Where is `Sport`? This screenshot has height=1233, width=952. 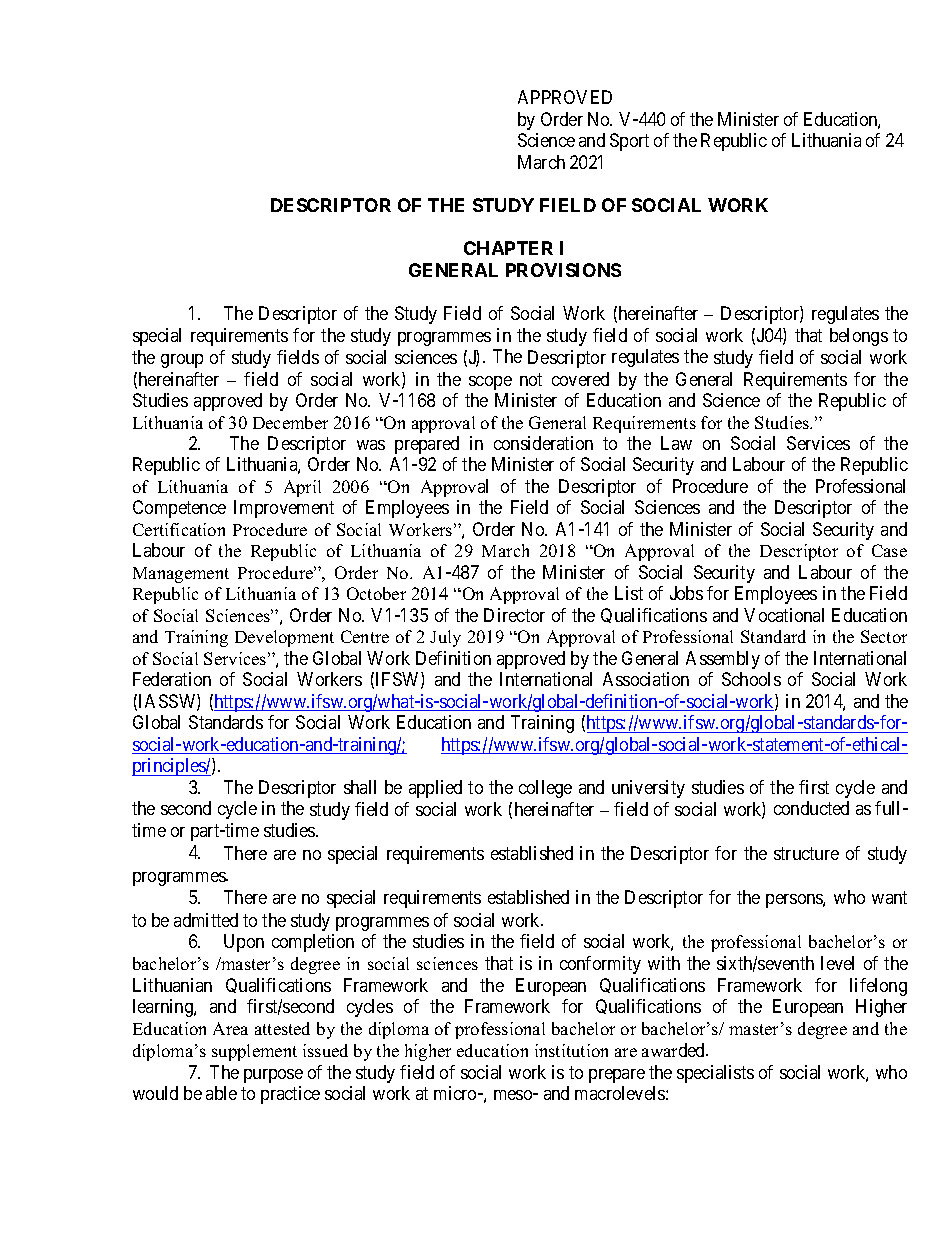 Sport is located at coordinates (629, 142).
